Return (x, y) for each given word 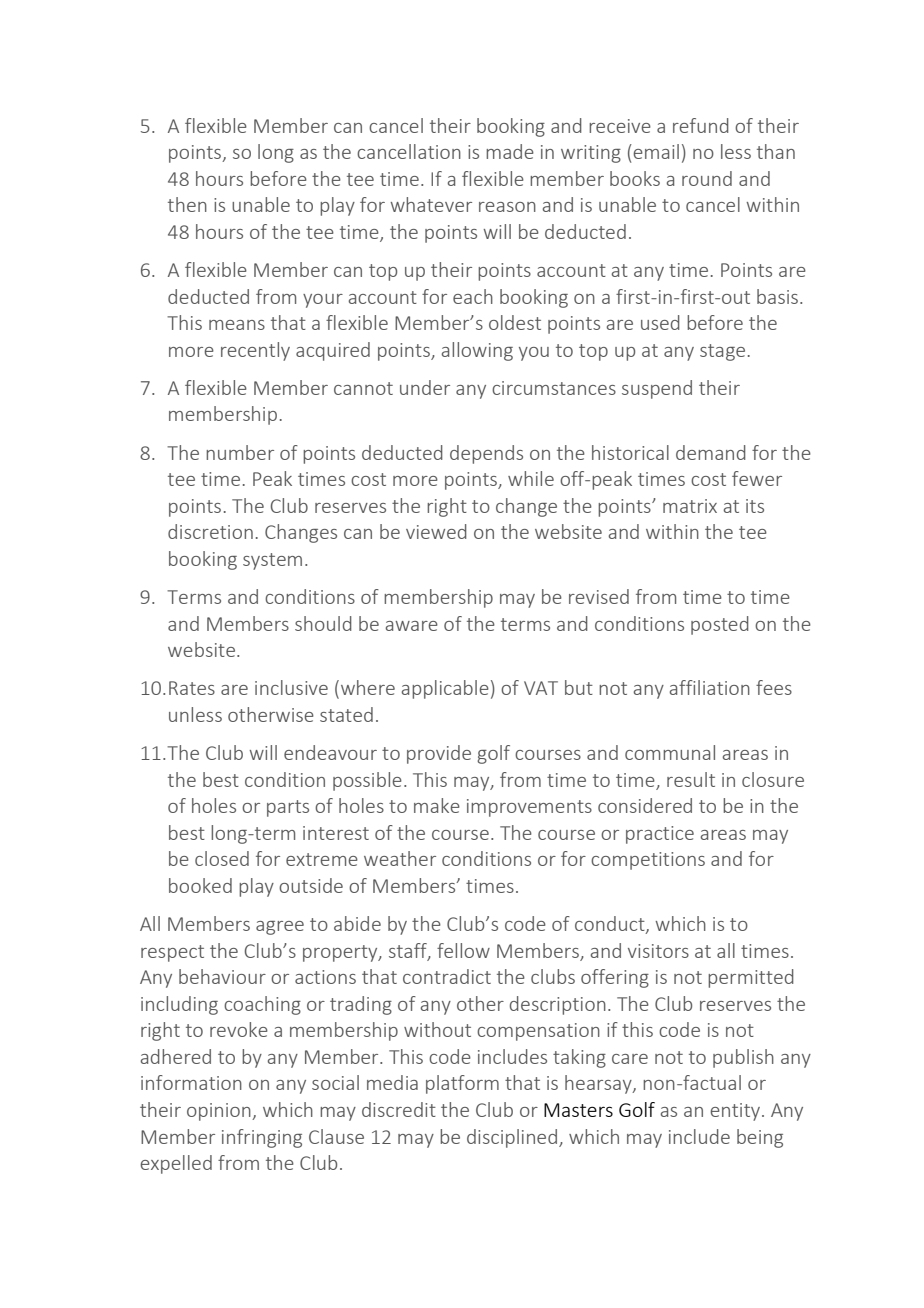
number (240, 452)
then (187, 204)
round (707, 178)
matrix (690, 506)
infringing (262, 1138)
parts (288, 808)
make (437, 805)
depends (486, 454)
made (510, 151)
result (691, 779)
